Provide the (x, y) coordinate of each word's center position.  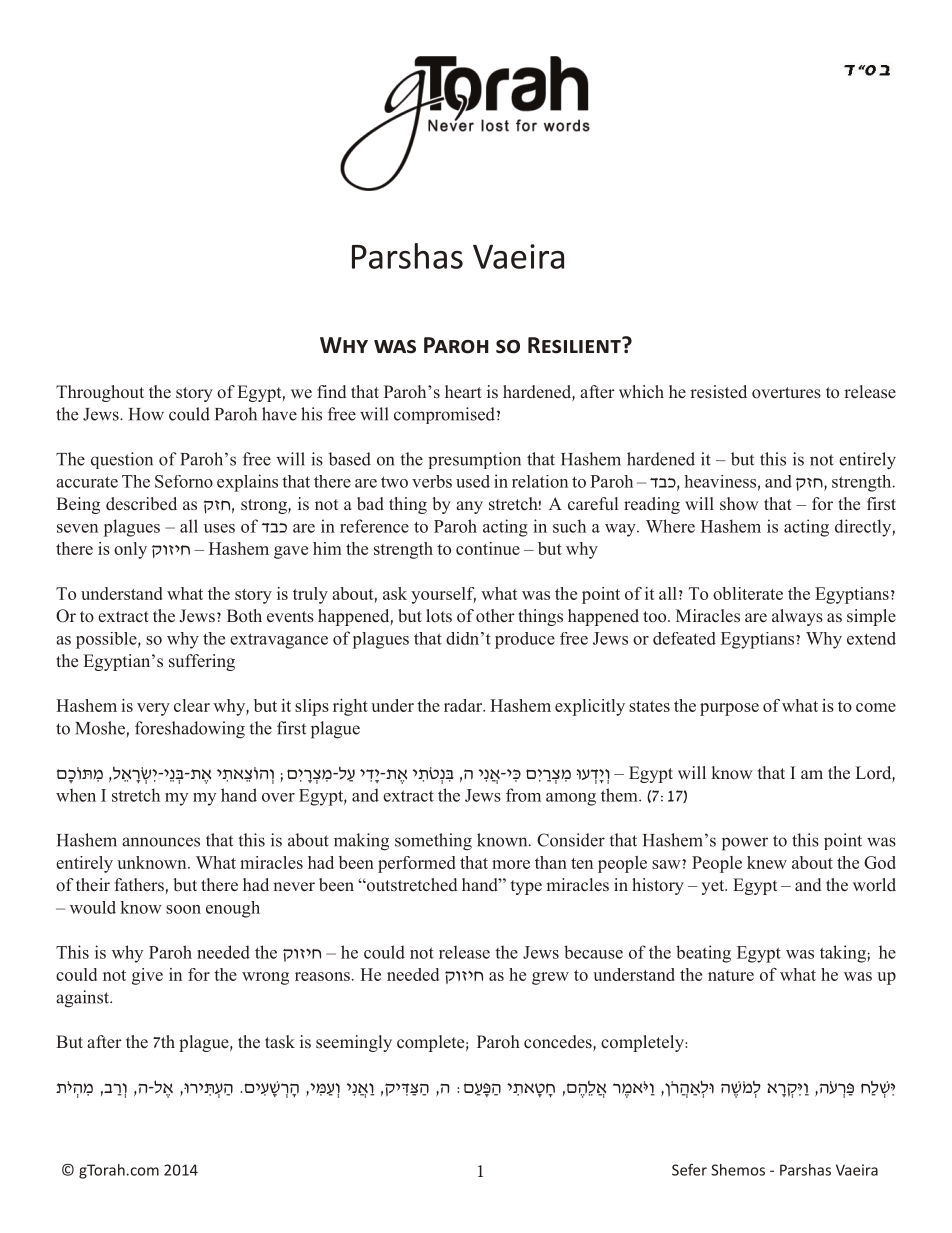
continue (488, 548)
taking (844, 954)
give (147, 976)
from (523, 795)
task (280, 1041)
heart (463, 391)
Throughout (100, 393)
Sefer (689, 1170)
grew (550, 978)
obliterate (748, 593)
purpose (729, 709)
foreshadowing (190, 730)
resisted (718, 392)
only (130, 550)
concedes (559, 1043)
